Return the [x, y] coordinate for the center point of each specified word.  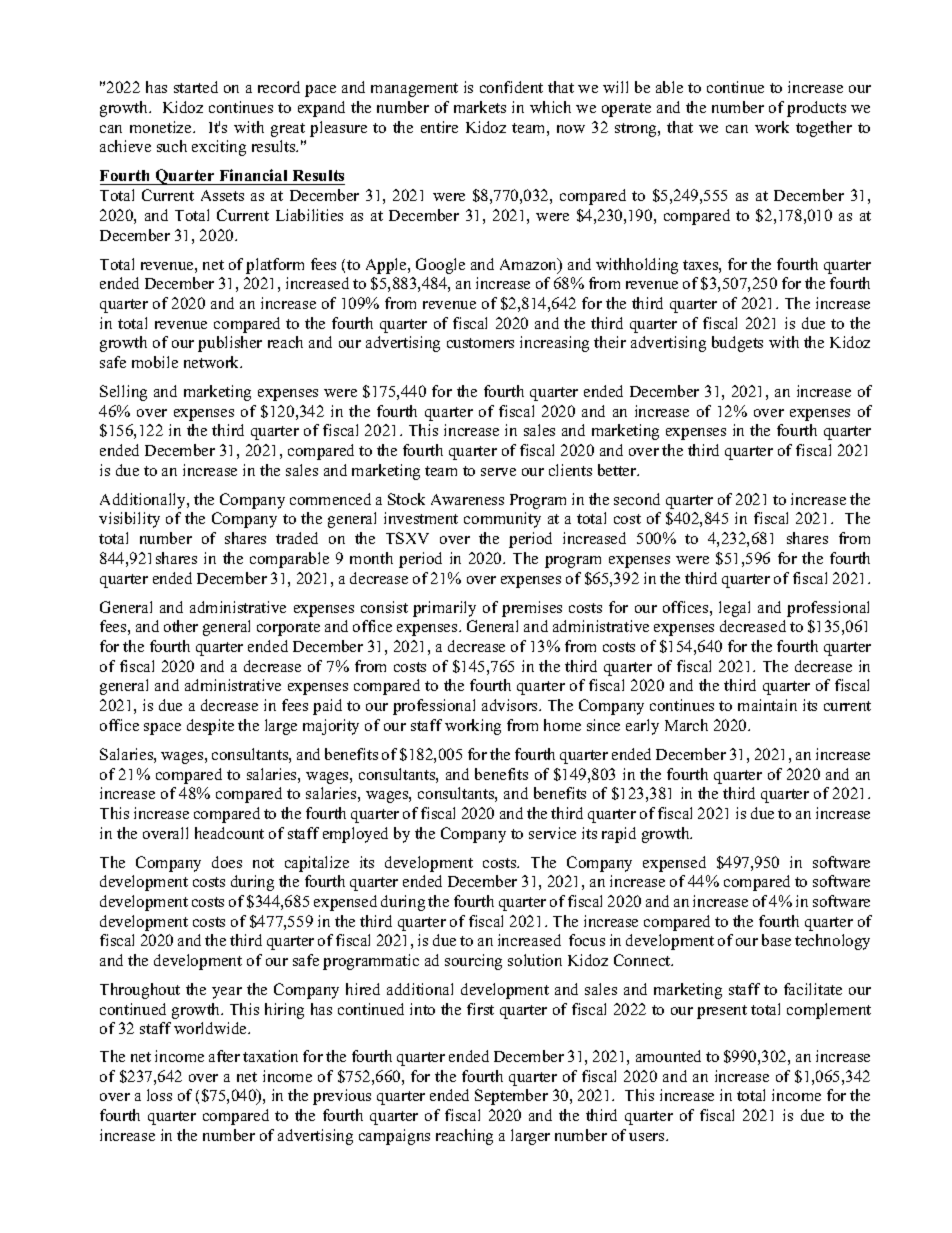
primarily [444, 609]
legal [734, 609]
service [552, 833]
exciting [219, 148]
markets [480, 107]
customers [480, 343]
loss [159, 1095]
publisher [230, 344]
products [816, 109]
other [181, 626]
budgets [737, 344]
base [776, 940]
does [227, 862]
